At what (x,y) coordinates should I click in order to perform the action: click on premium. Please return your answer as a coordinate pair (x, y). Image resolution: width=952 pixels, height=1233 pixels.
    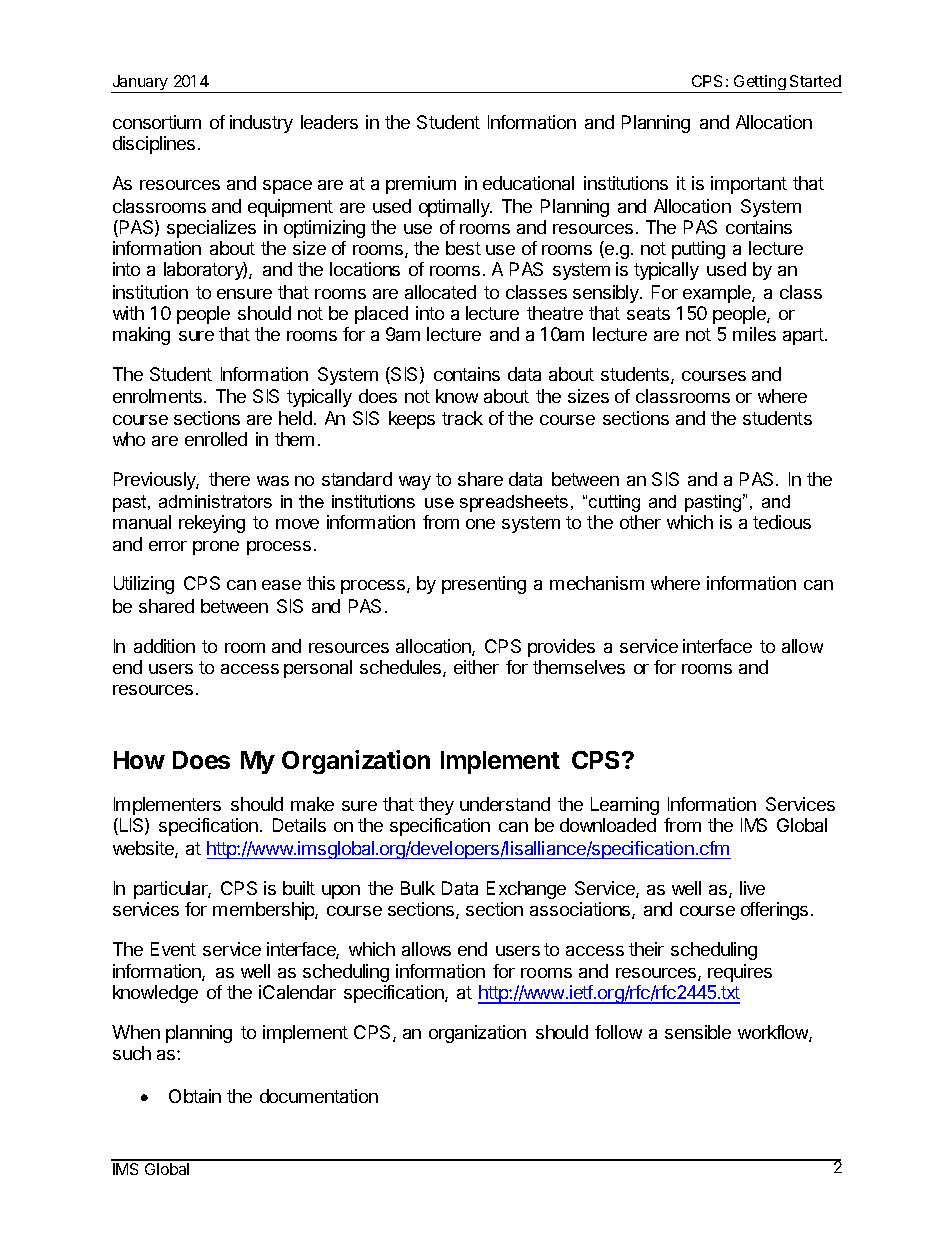
    Looking at the image, I should click on (421, 185).
